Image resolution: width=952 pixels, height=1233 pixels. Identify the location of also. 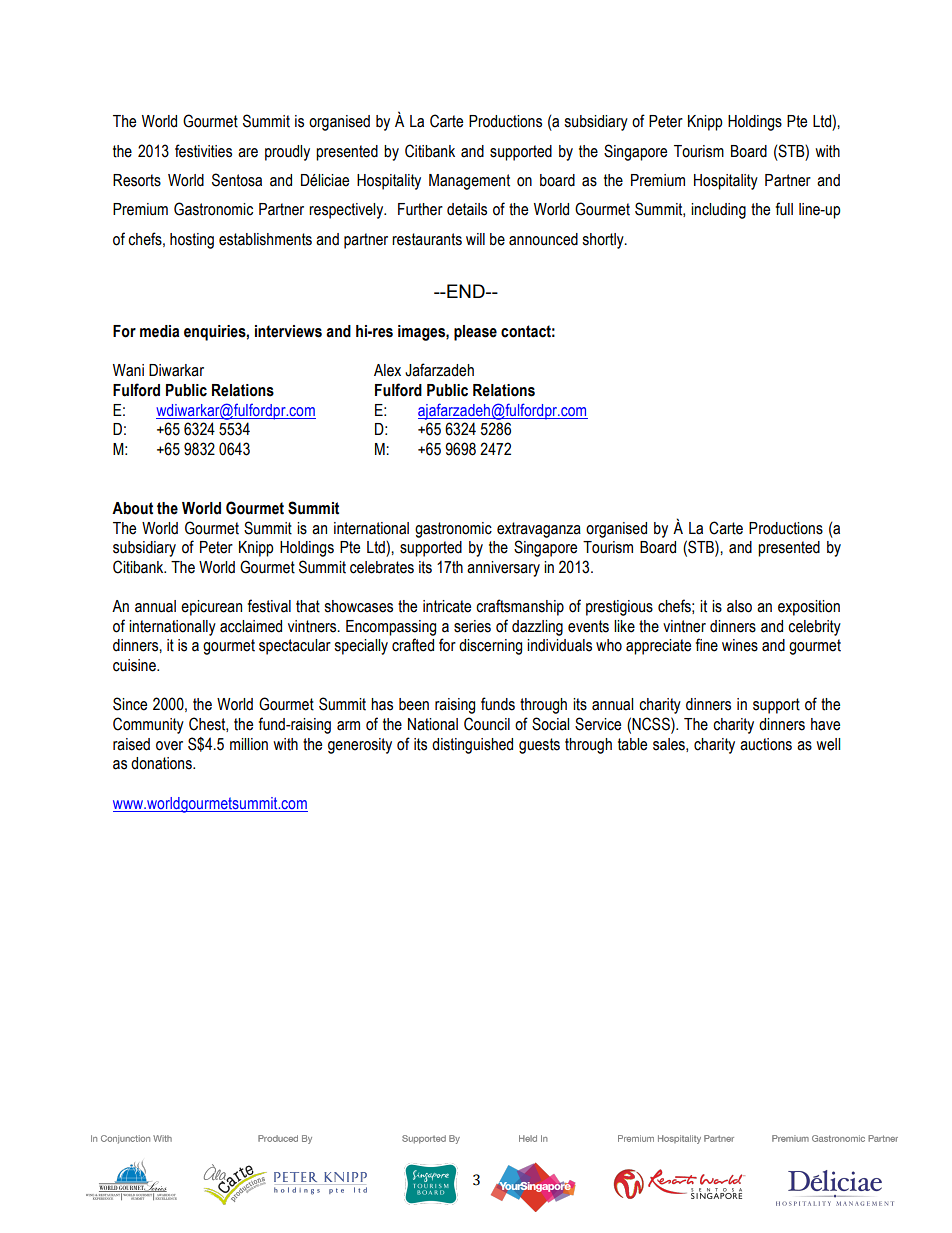
(739, 606).
